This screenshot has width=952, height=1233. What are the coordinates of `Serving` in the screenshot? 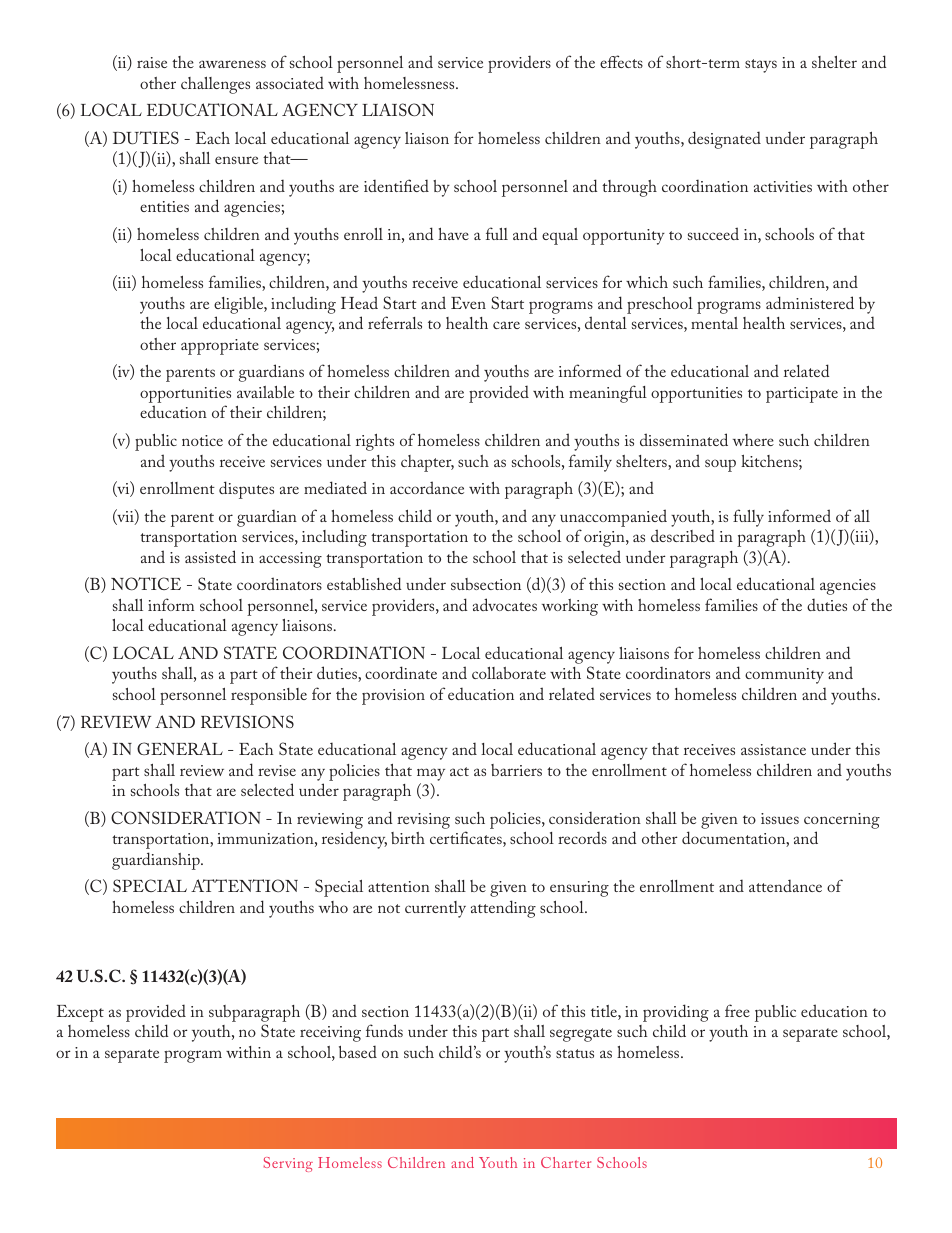 It's located at (288, 1164).
